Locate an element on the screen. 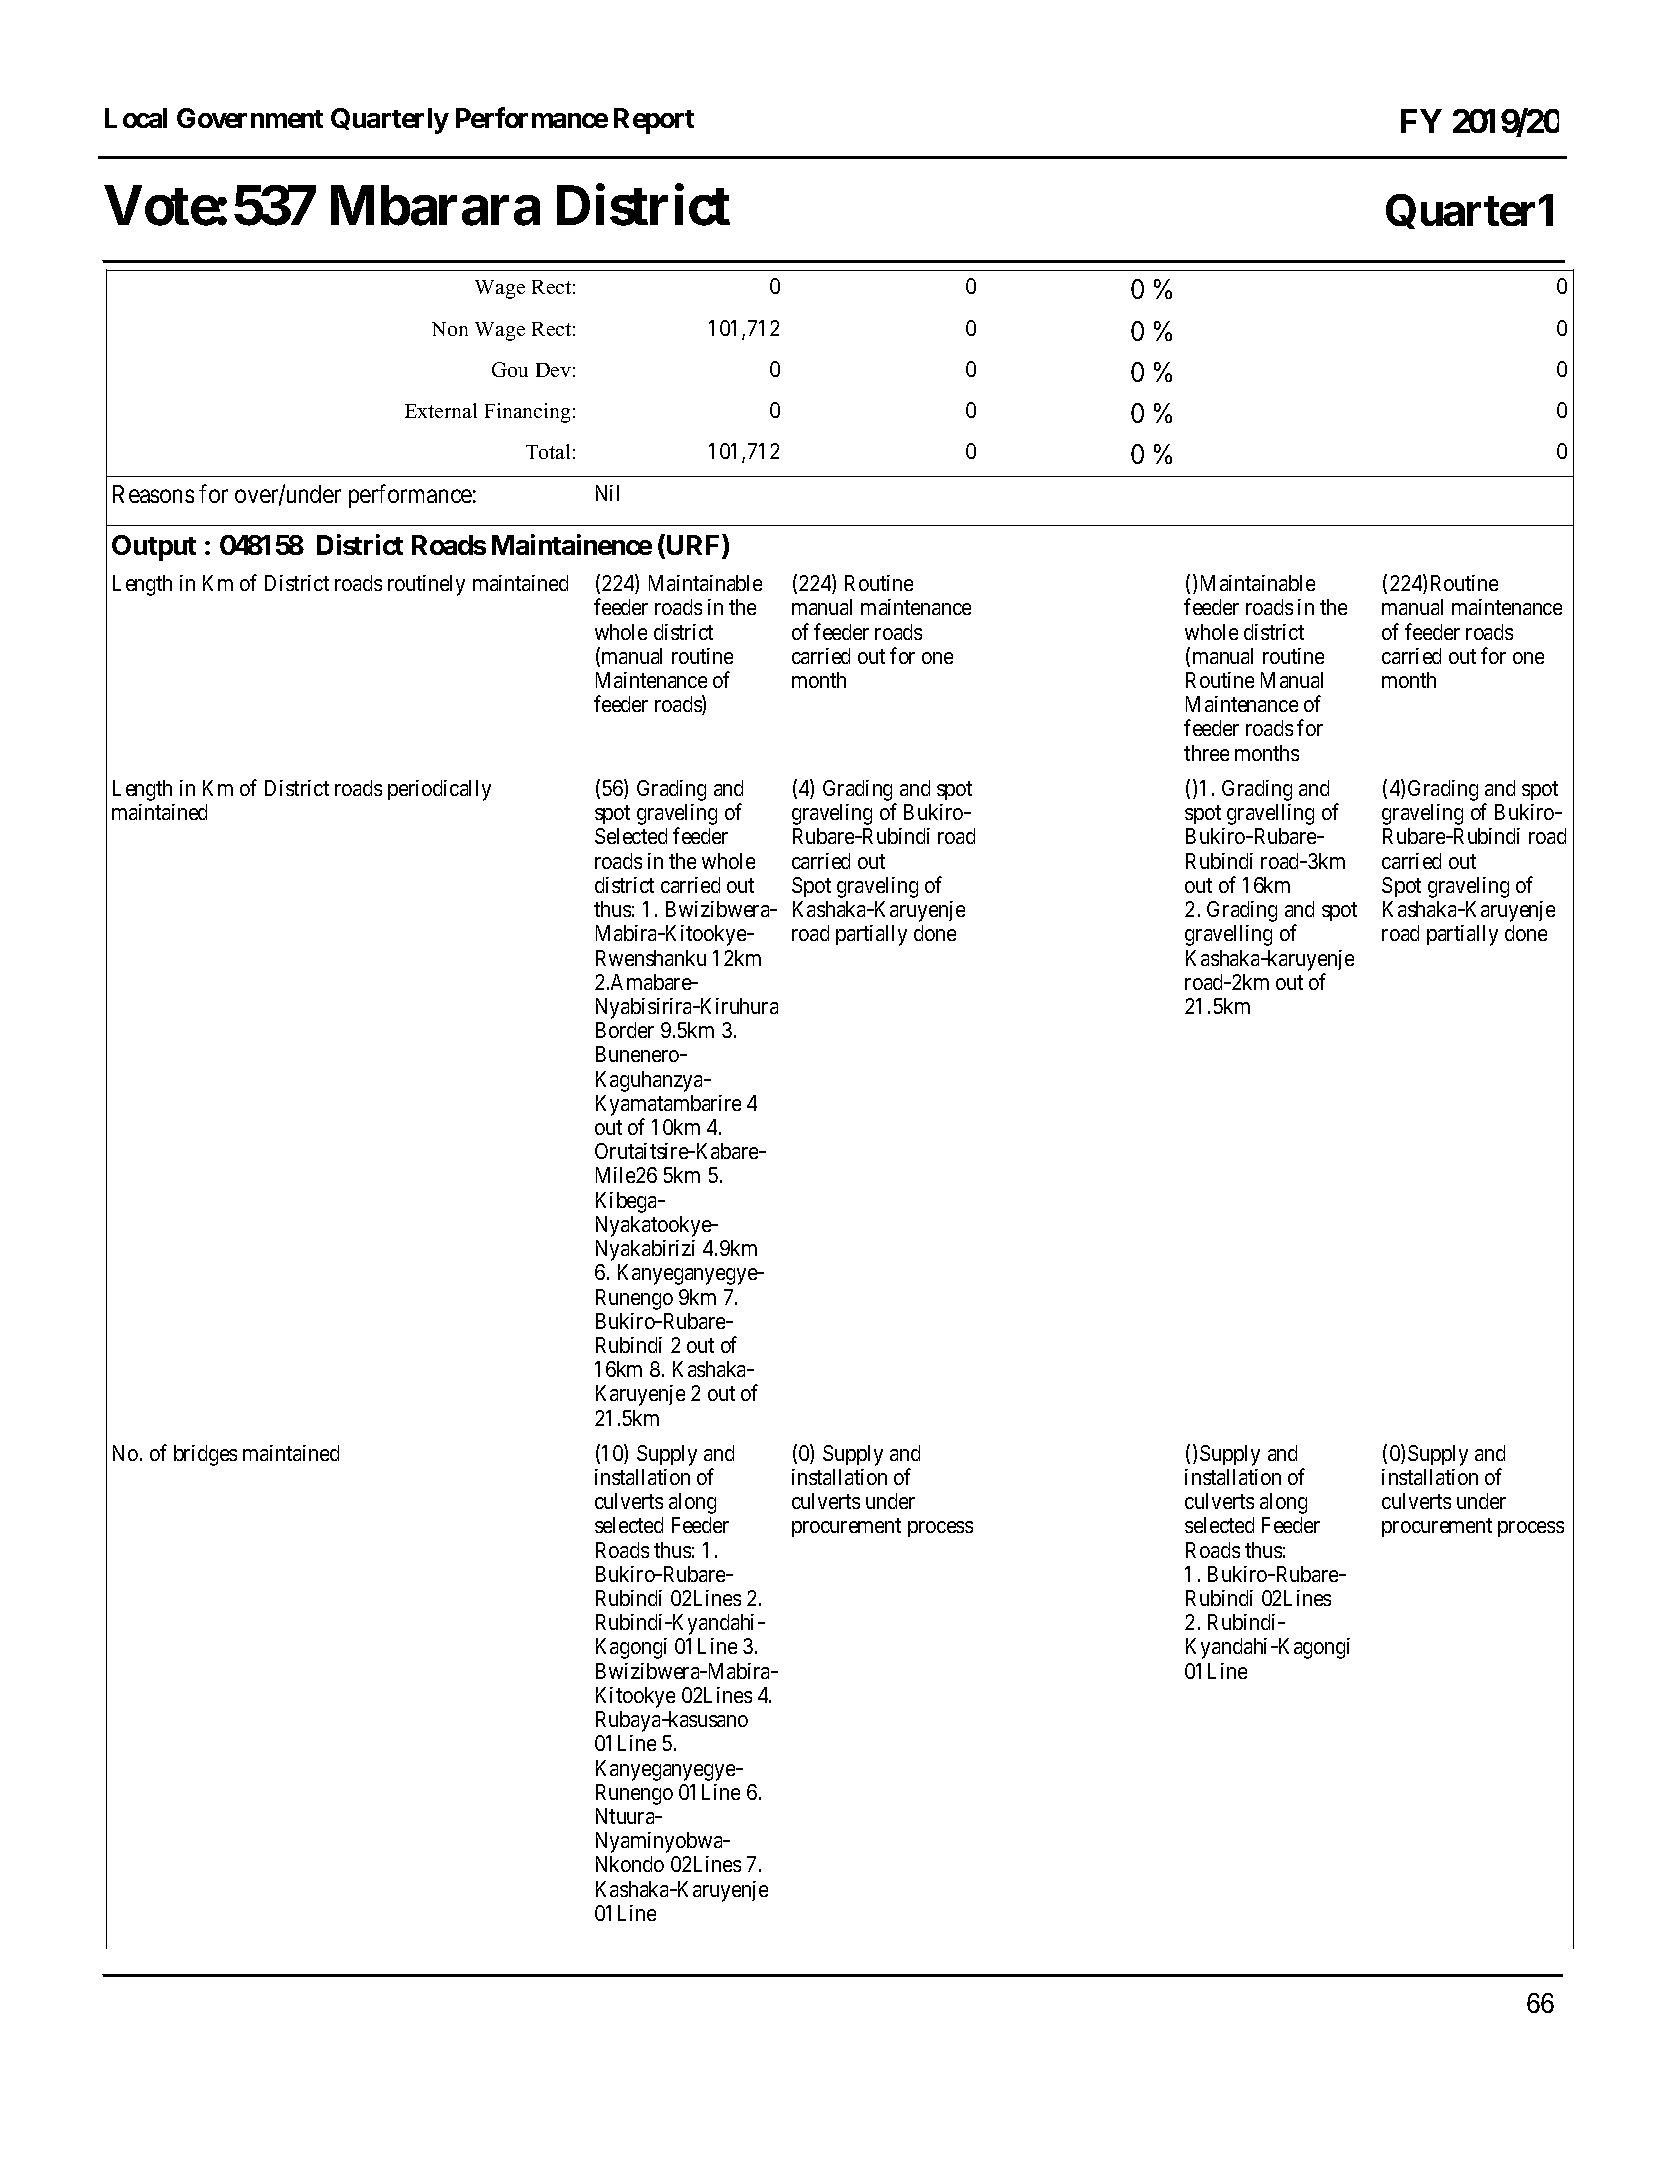 The image size is (1674, 2166). Output is located at coordinates (154, 548).
